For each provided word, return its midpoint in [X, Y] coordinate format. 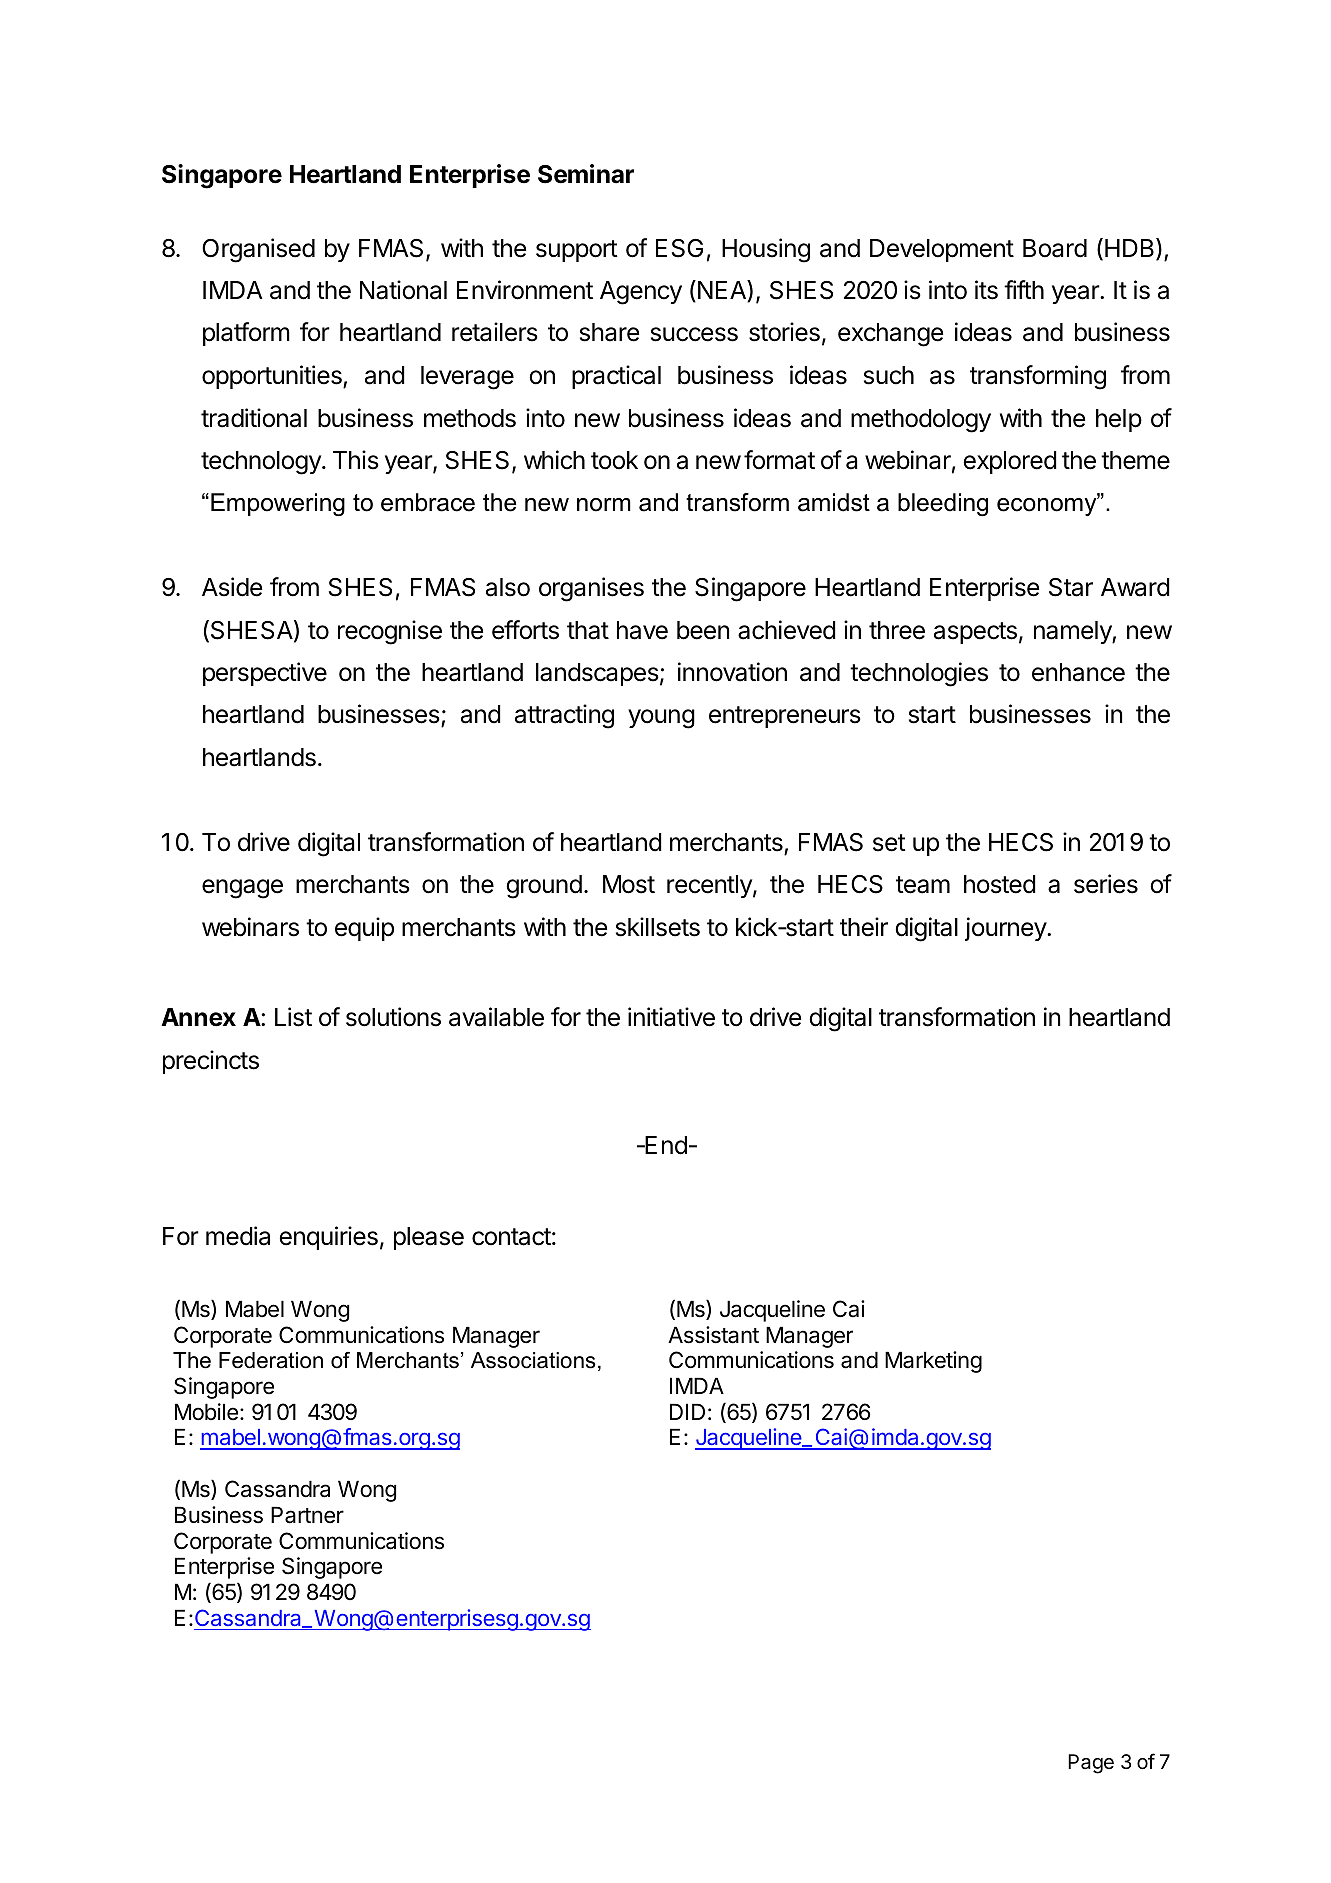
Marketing [933, 1362]
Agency [641, 293]
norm [604, 505]
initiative [671, 1017]
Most [629, 884]
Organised [258, 250]
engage [242, 889]
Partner [307, 1515]
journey [1006, 929]
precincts [211, 1062]
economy [1048, 506]
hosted [1000, 884]
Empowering [278, 504]
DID [687, 1411]
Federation [271, 1360]
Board [1055, 248]
